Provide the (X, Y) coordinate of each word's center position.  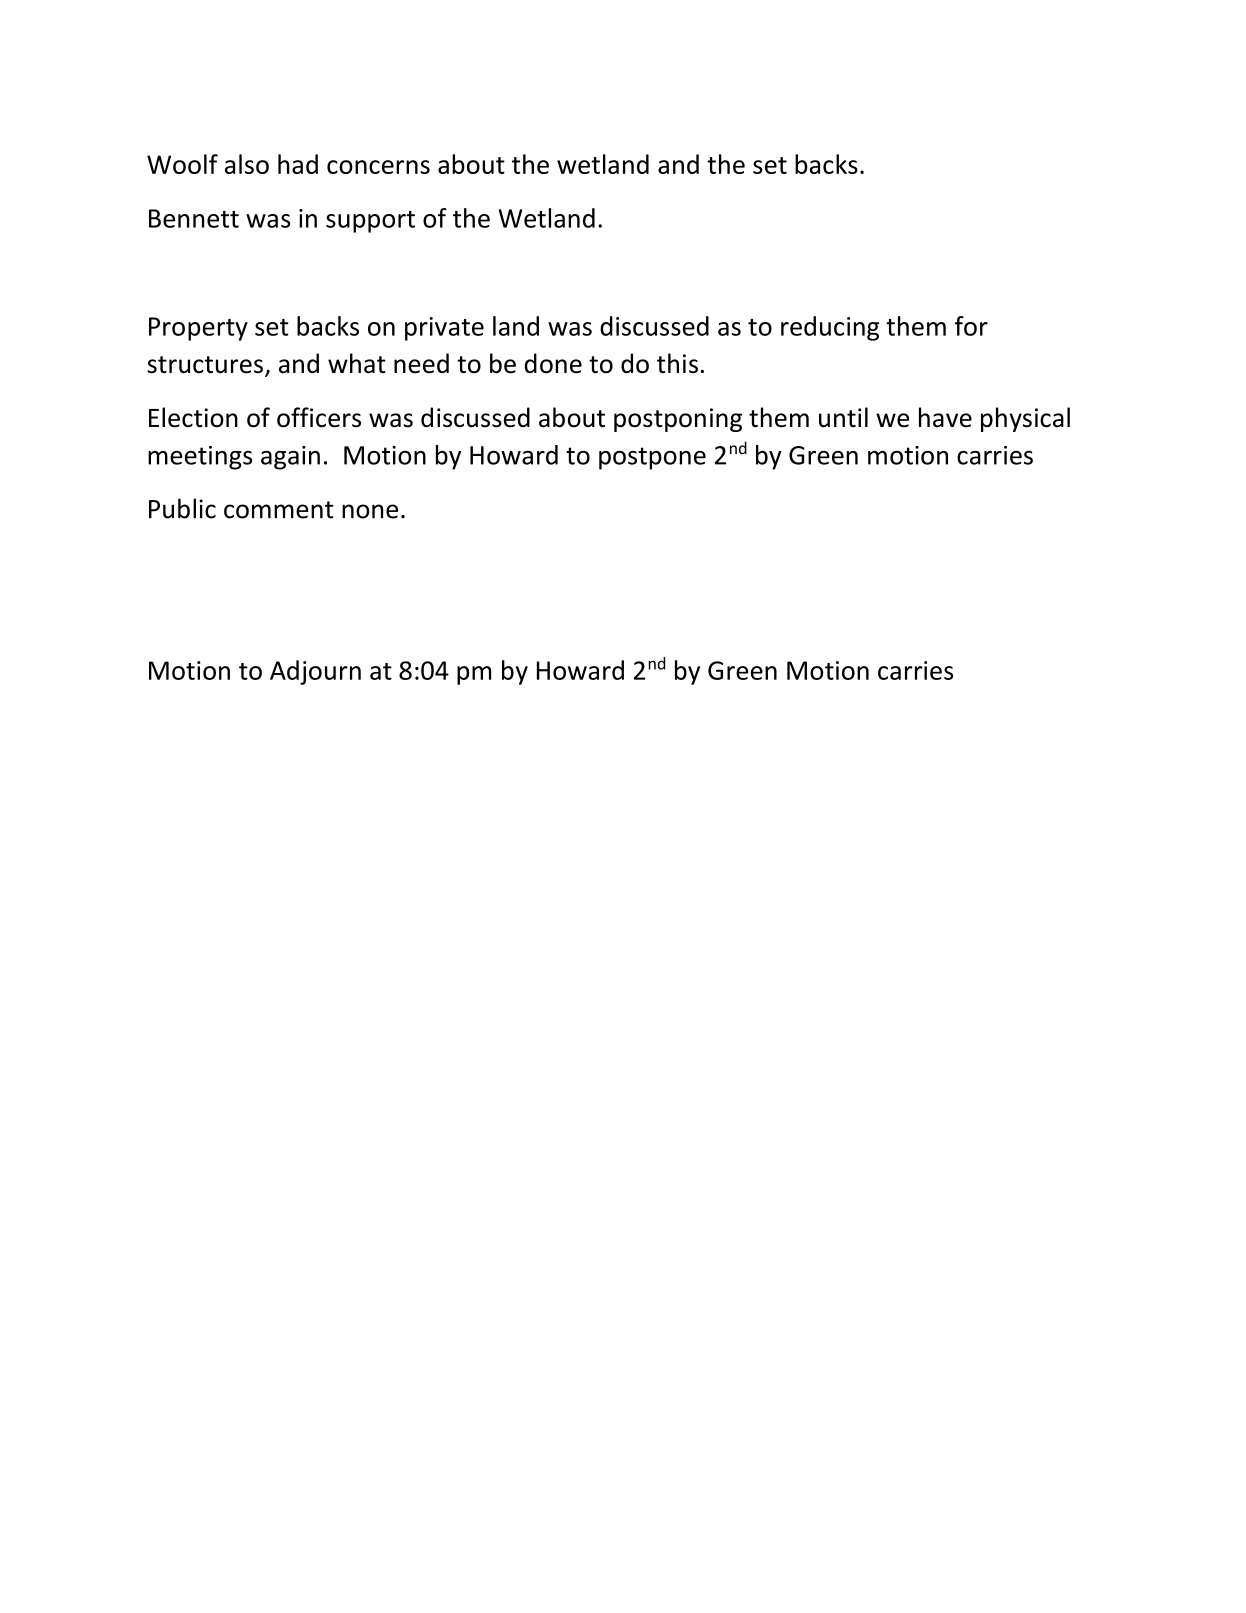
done (553, 363)
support (370, 222)
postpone (652, 458)
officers (319, 417)
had (298, 164)
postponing (678, 420)
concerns (378, 167)
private (444, 329)
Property (198, 329)
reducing (830, 328)
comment (278, 510)
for (971, 326)
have (945, 417)
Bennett (194, 218)
